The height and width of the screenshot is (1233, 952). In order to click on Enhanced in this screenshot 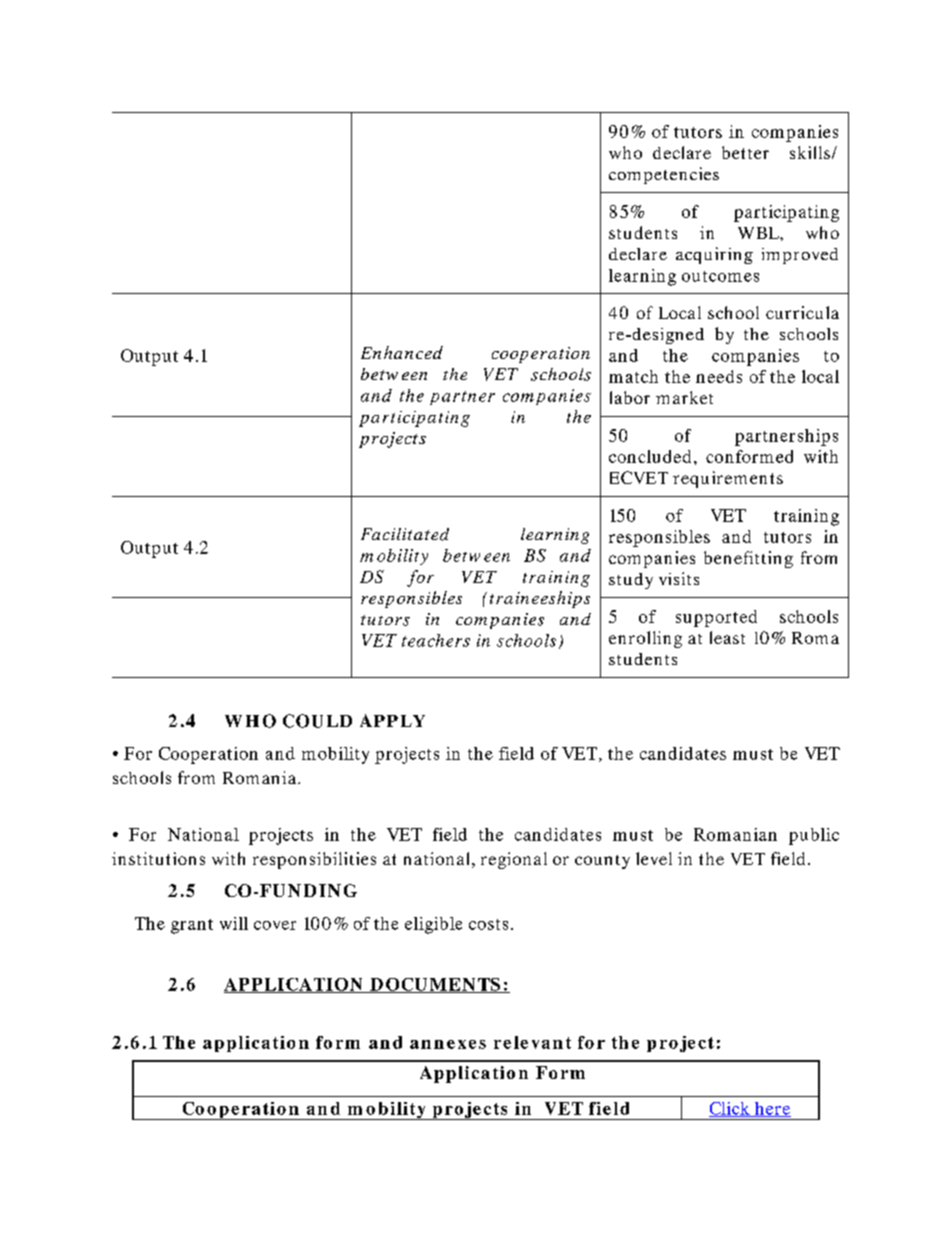, I will do `click(402, 352)`.
